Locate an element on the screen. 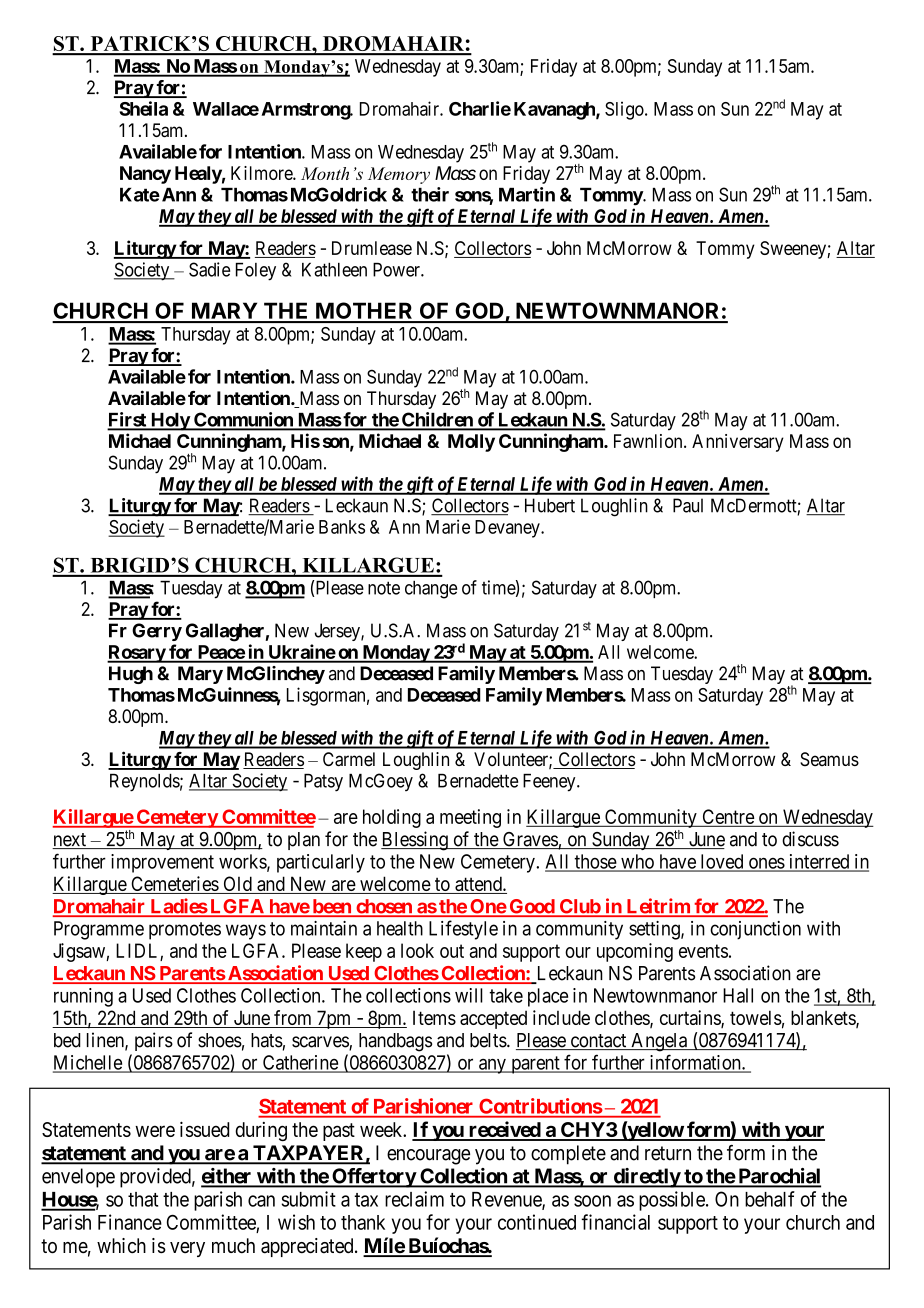 The height and width of the screenshot is (1308, 924). reclaim is located at coordinates (414, 1199).
